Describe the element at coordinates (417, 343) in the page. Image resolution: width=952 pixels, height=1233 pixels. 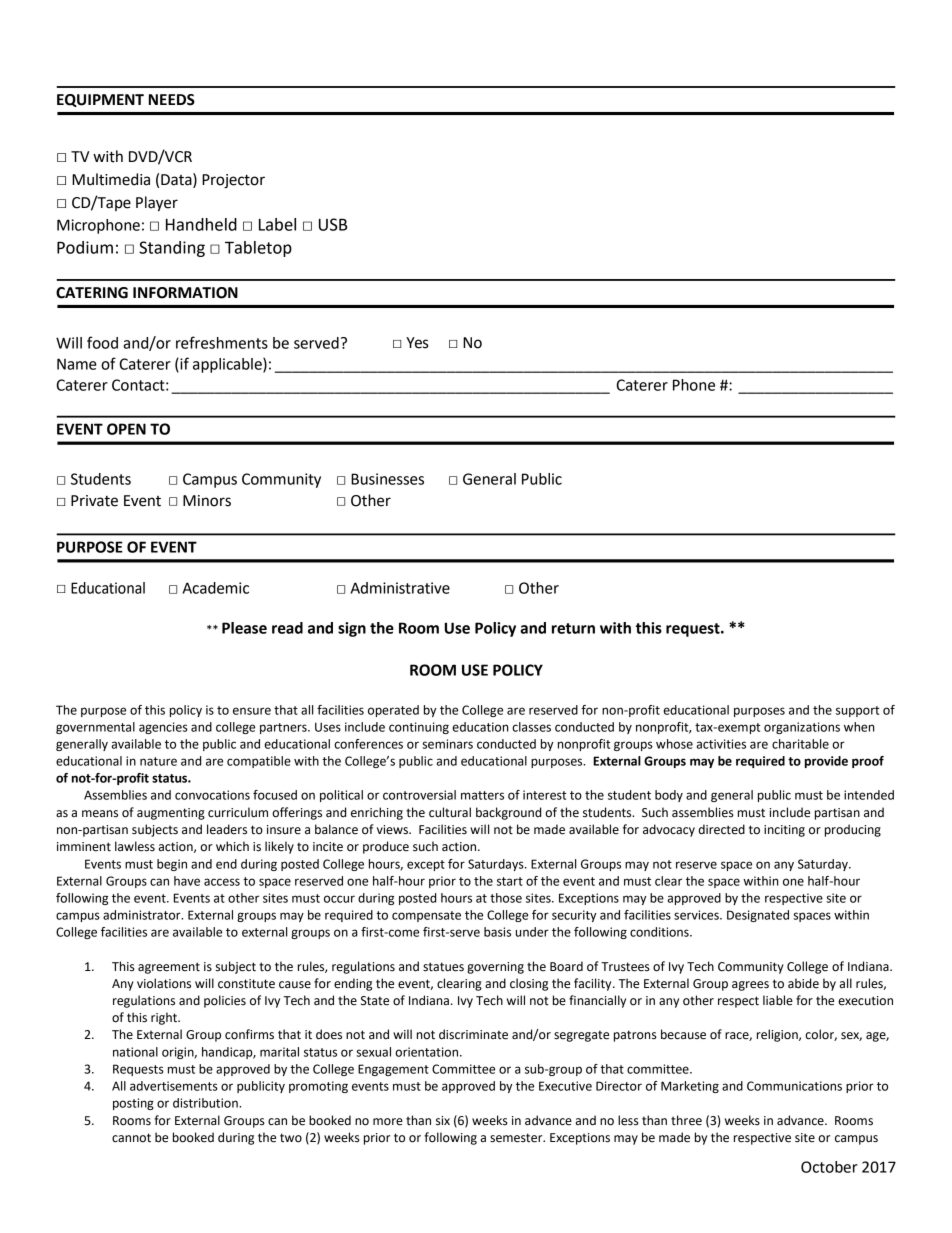
I see `Yes` at that location.
